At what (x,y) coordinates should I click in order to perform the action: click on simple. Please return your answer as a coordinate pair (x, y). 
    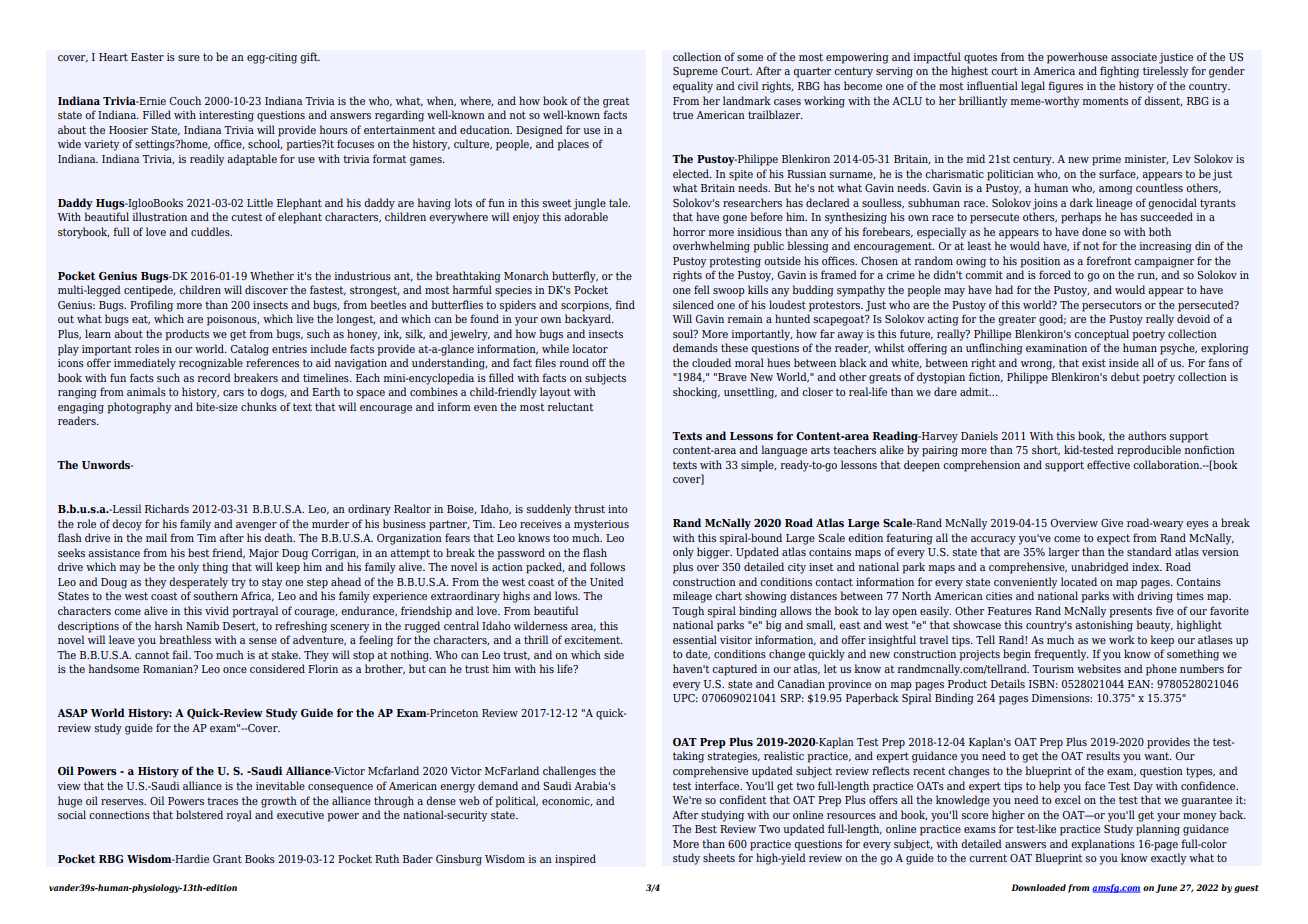
    Looking at the image, I should click on (758, 466).
